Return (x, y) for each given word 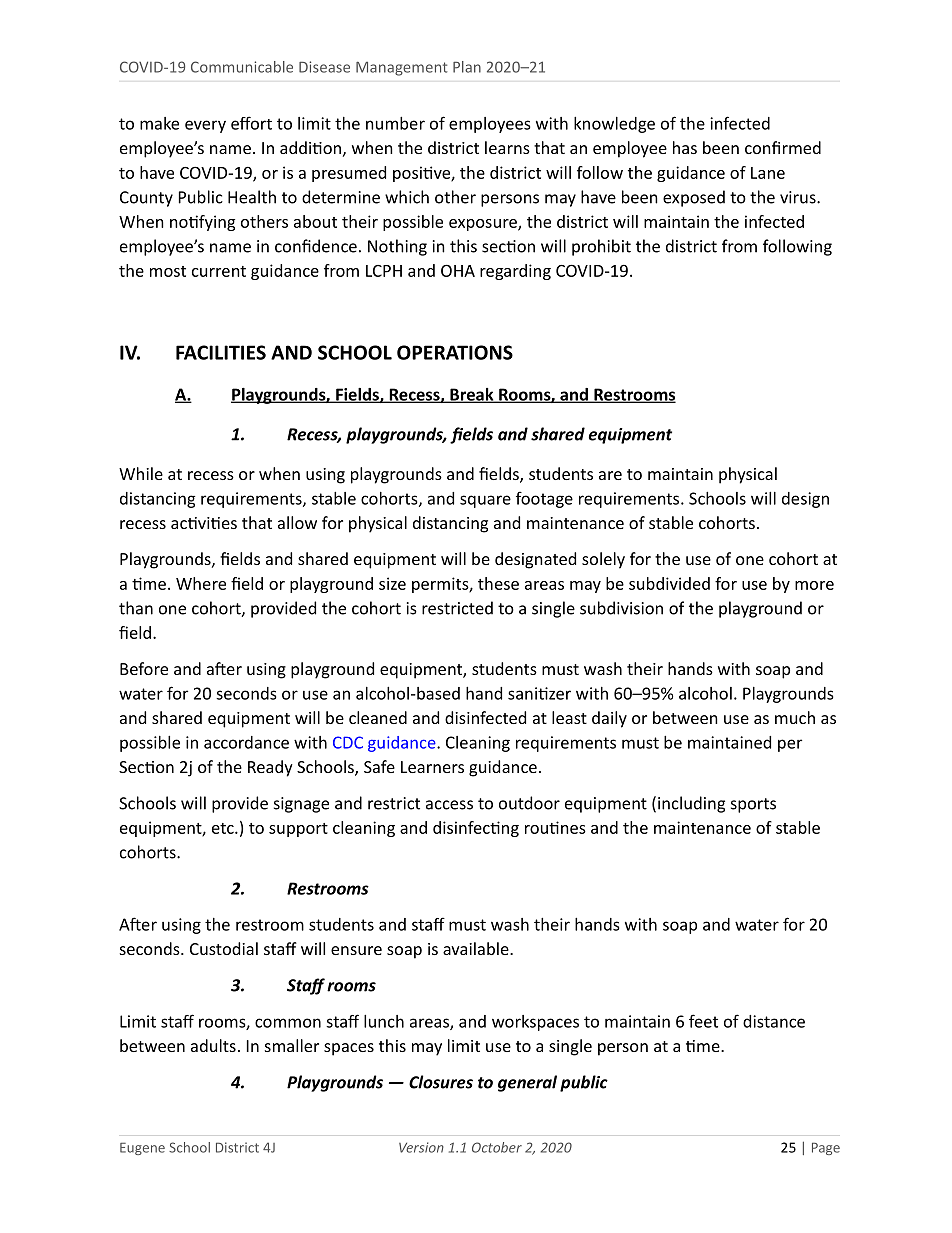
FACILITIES (221, 352)
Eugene (142, 1148)
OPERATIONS (455, 352)
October (497, 1147)
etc (224, 828)
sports (753, 805)
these (498, 583)
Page (826, 1148)
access (449, 805)
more (814, 585)
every (205, 126)
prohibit (601, 247)
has (685, 147)
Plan (467, 67)
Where (201, 583)
